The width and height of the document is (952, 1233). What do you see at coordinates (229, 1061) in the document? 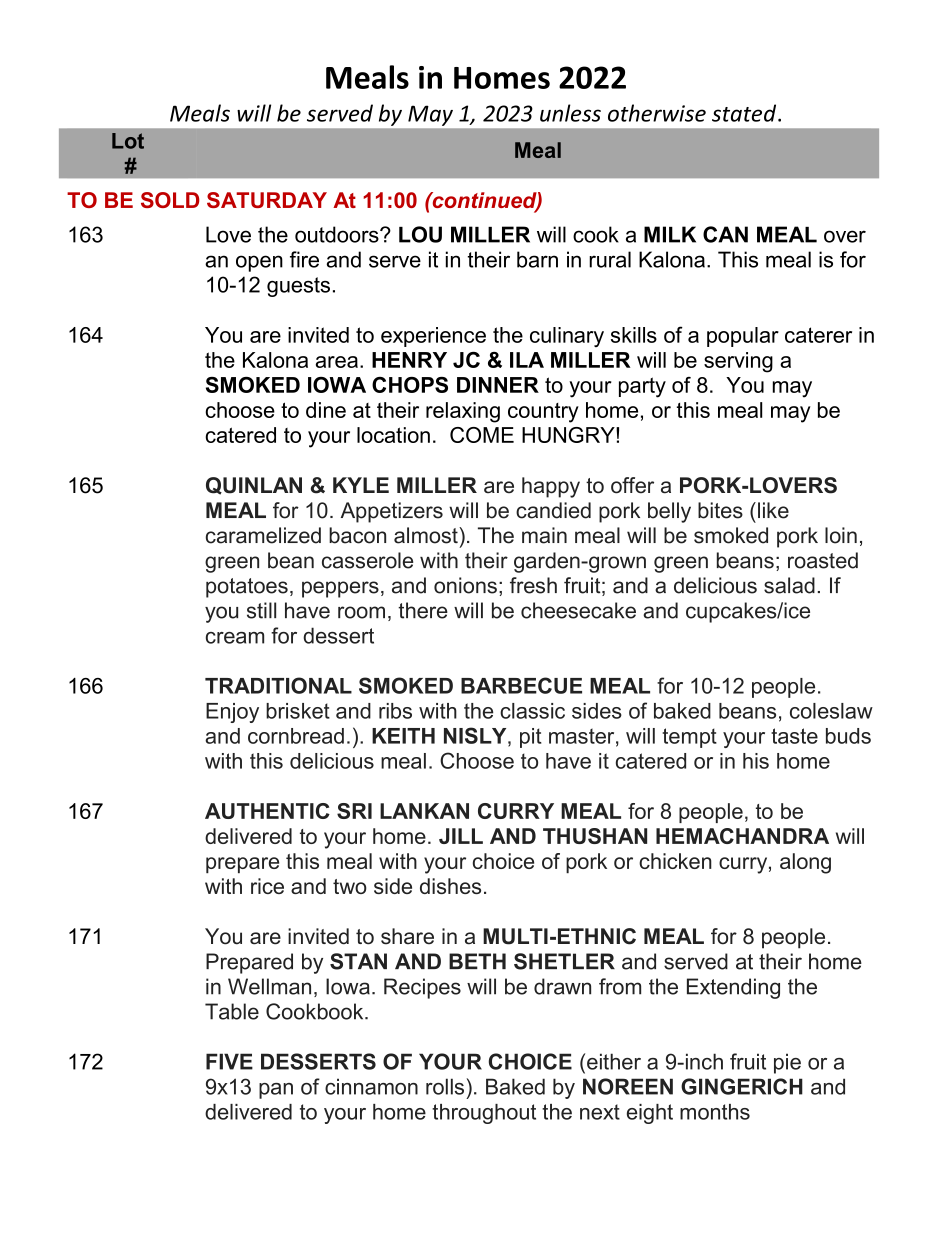
I see `FIVE` at bounding box center [229, 1061].
